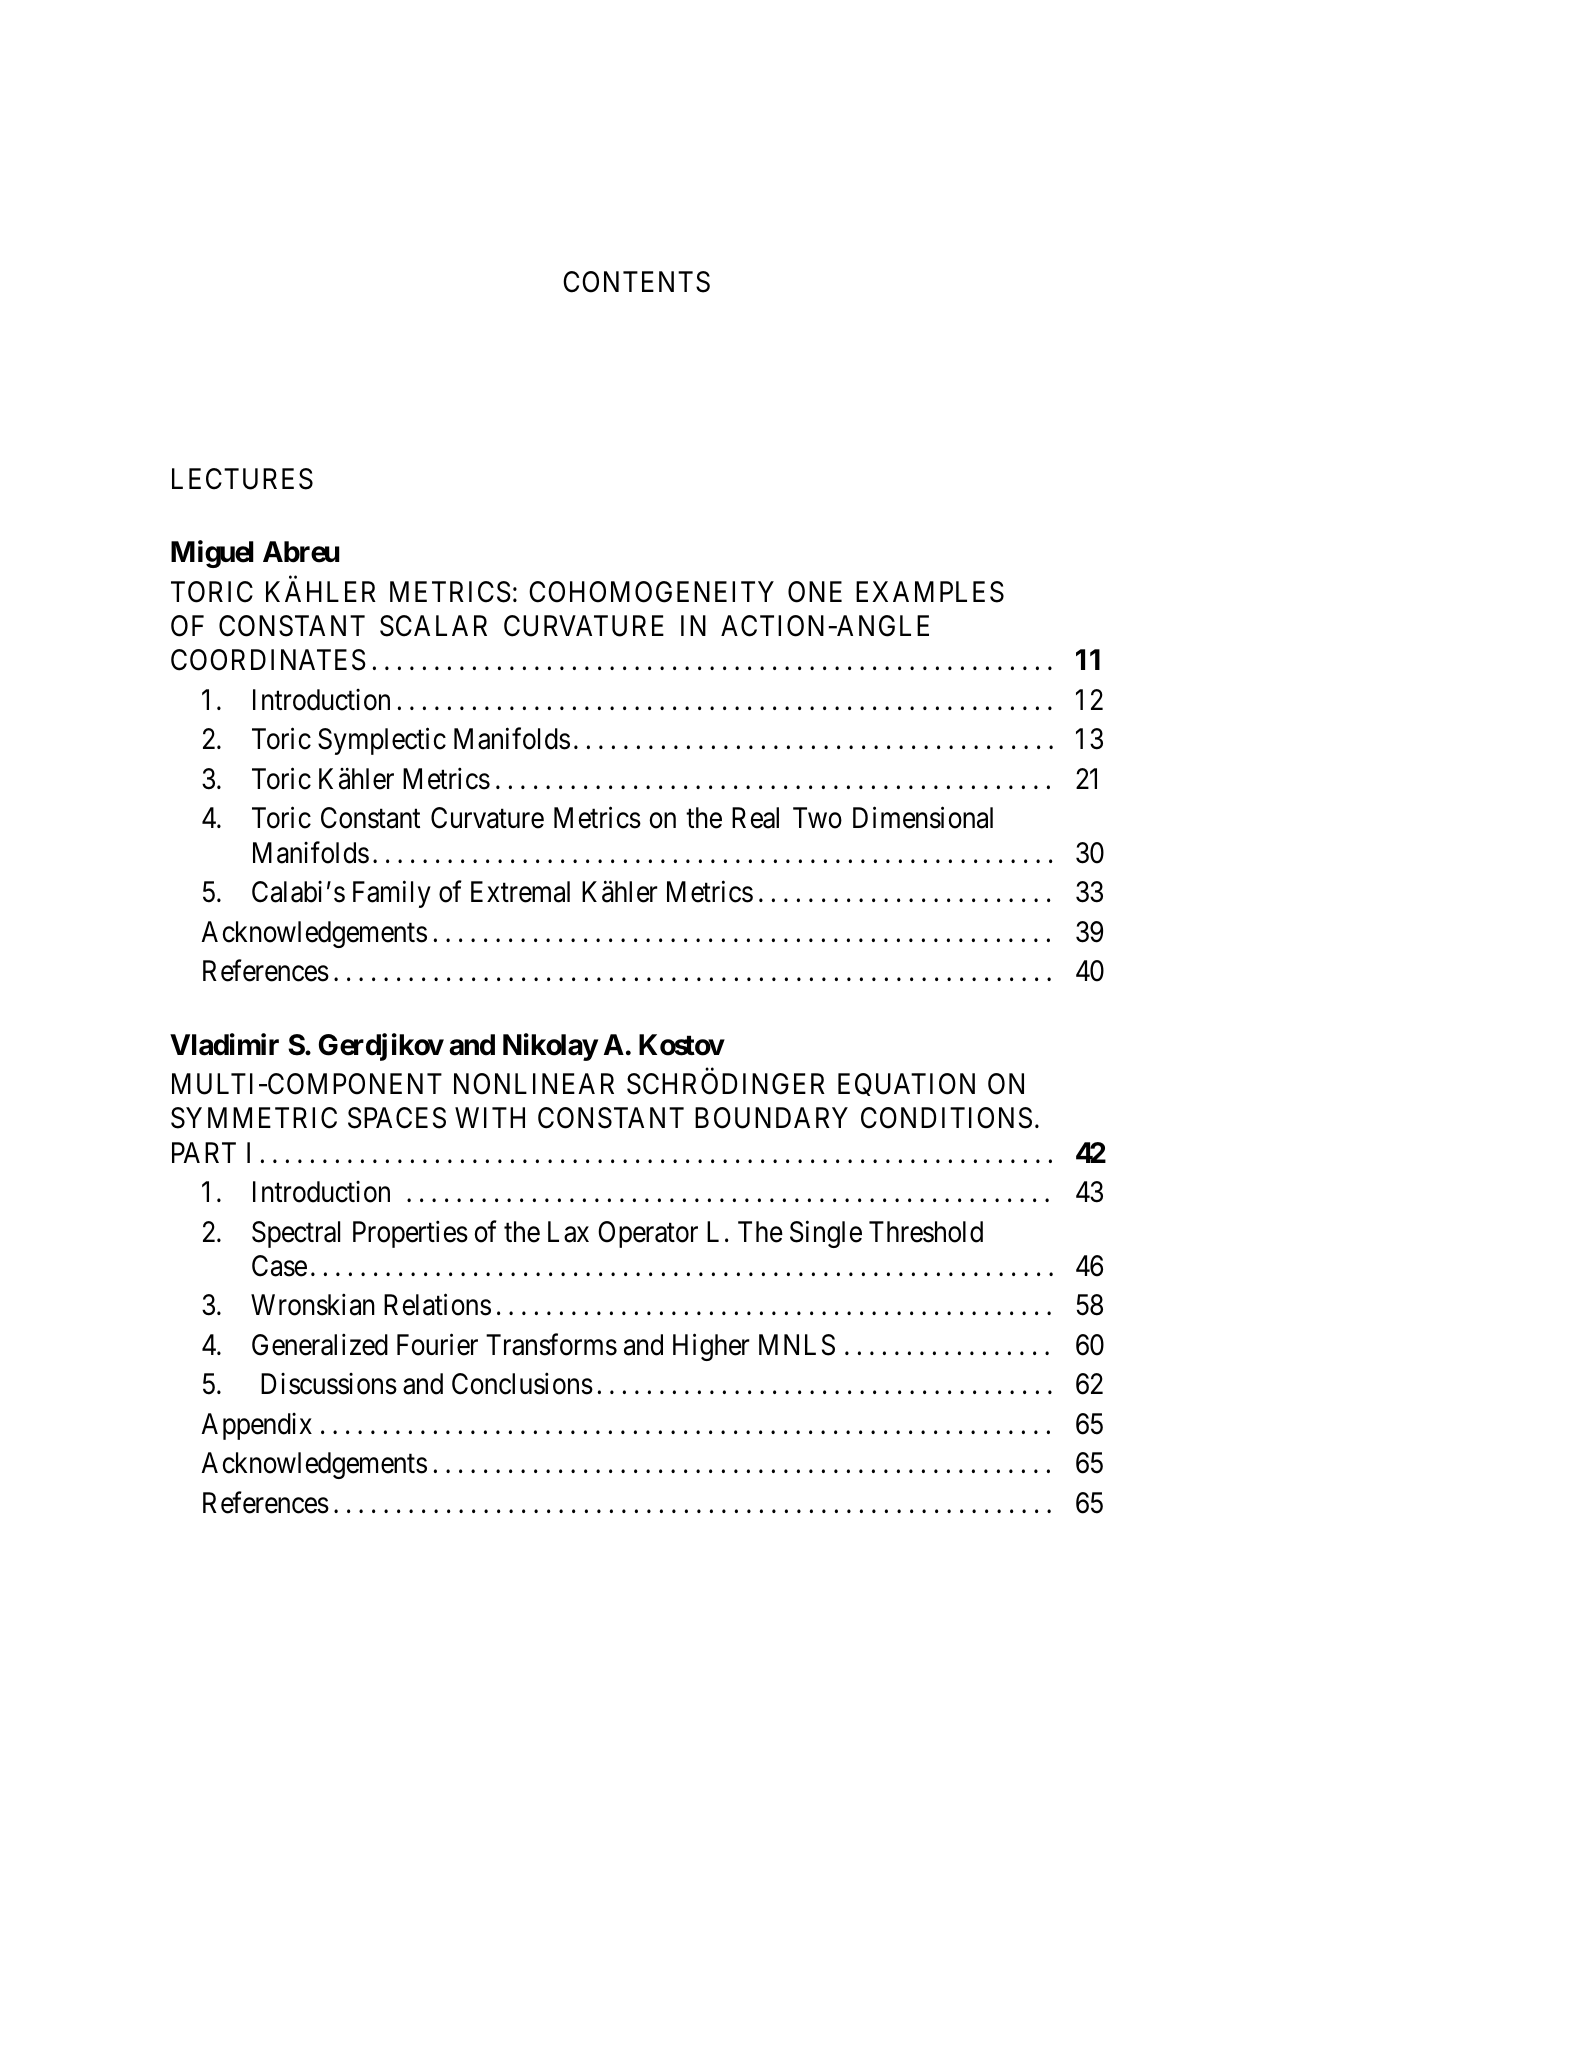  Describe the element at coordinates (636, 282) in the screenshot. I see `CONTENTS` at that location.
